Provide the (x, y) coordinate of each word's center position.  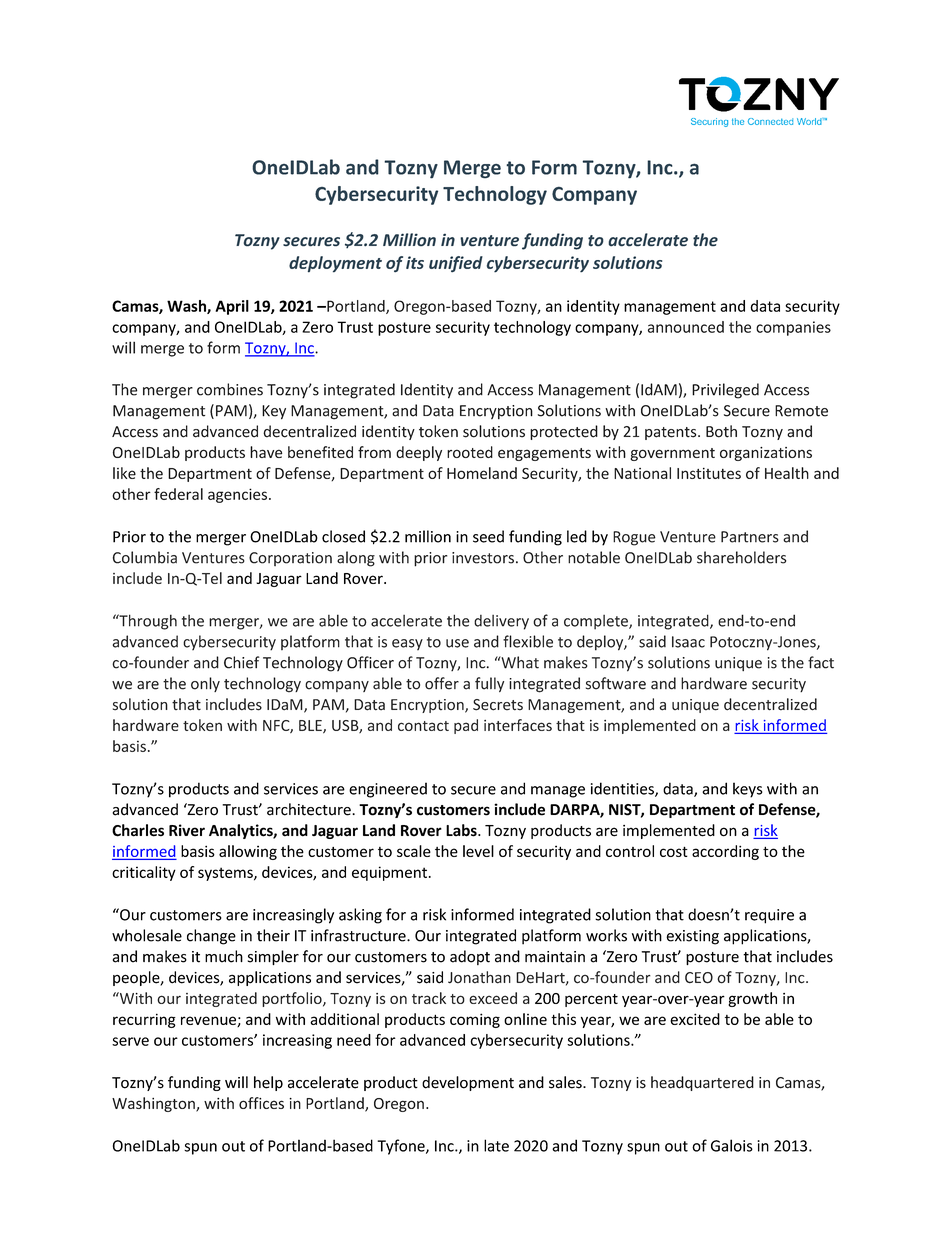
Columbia (145, 557)
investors (483, 558)
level (478, 851)
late (496, 1145)
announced (686, 327)
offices (261, 1103)
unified (456, 264)
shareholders (741, 557)
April (232, 307)
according (725, 852)
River (187, 830)
